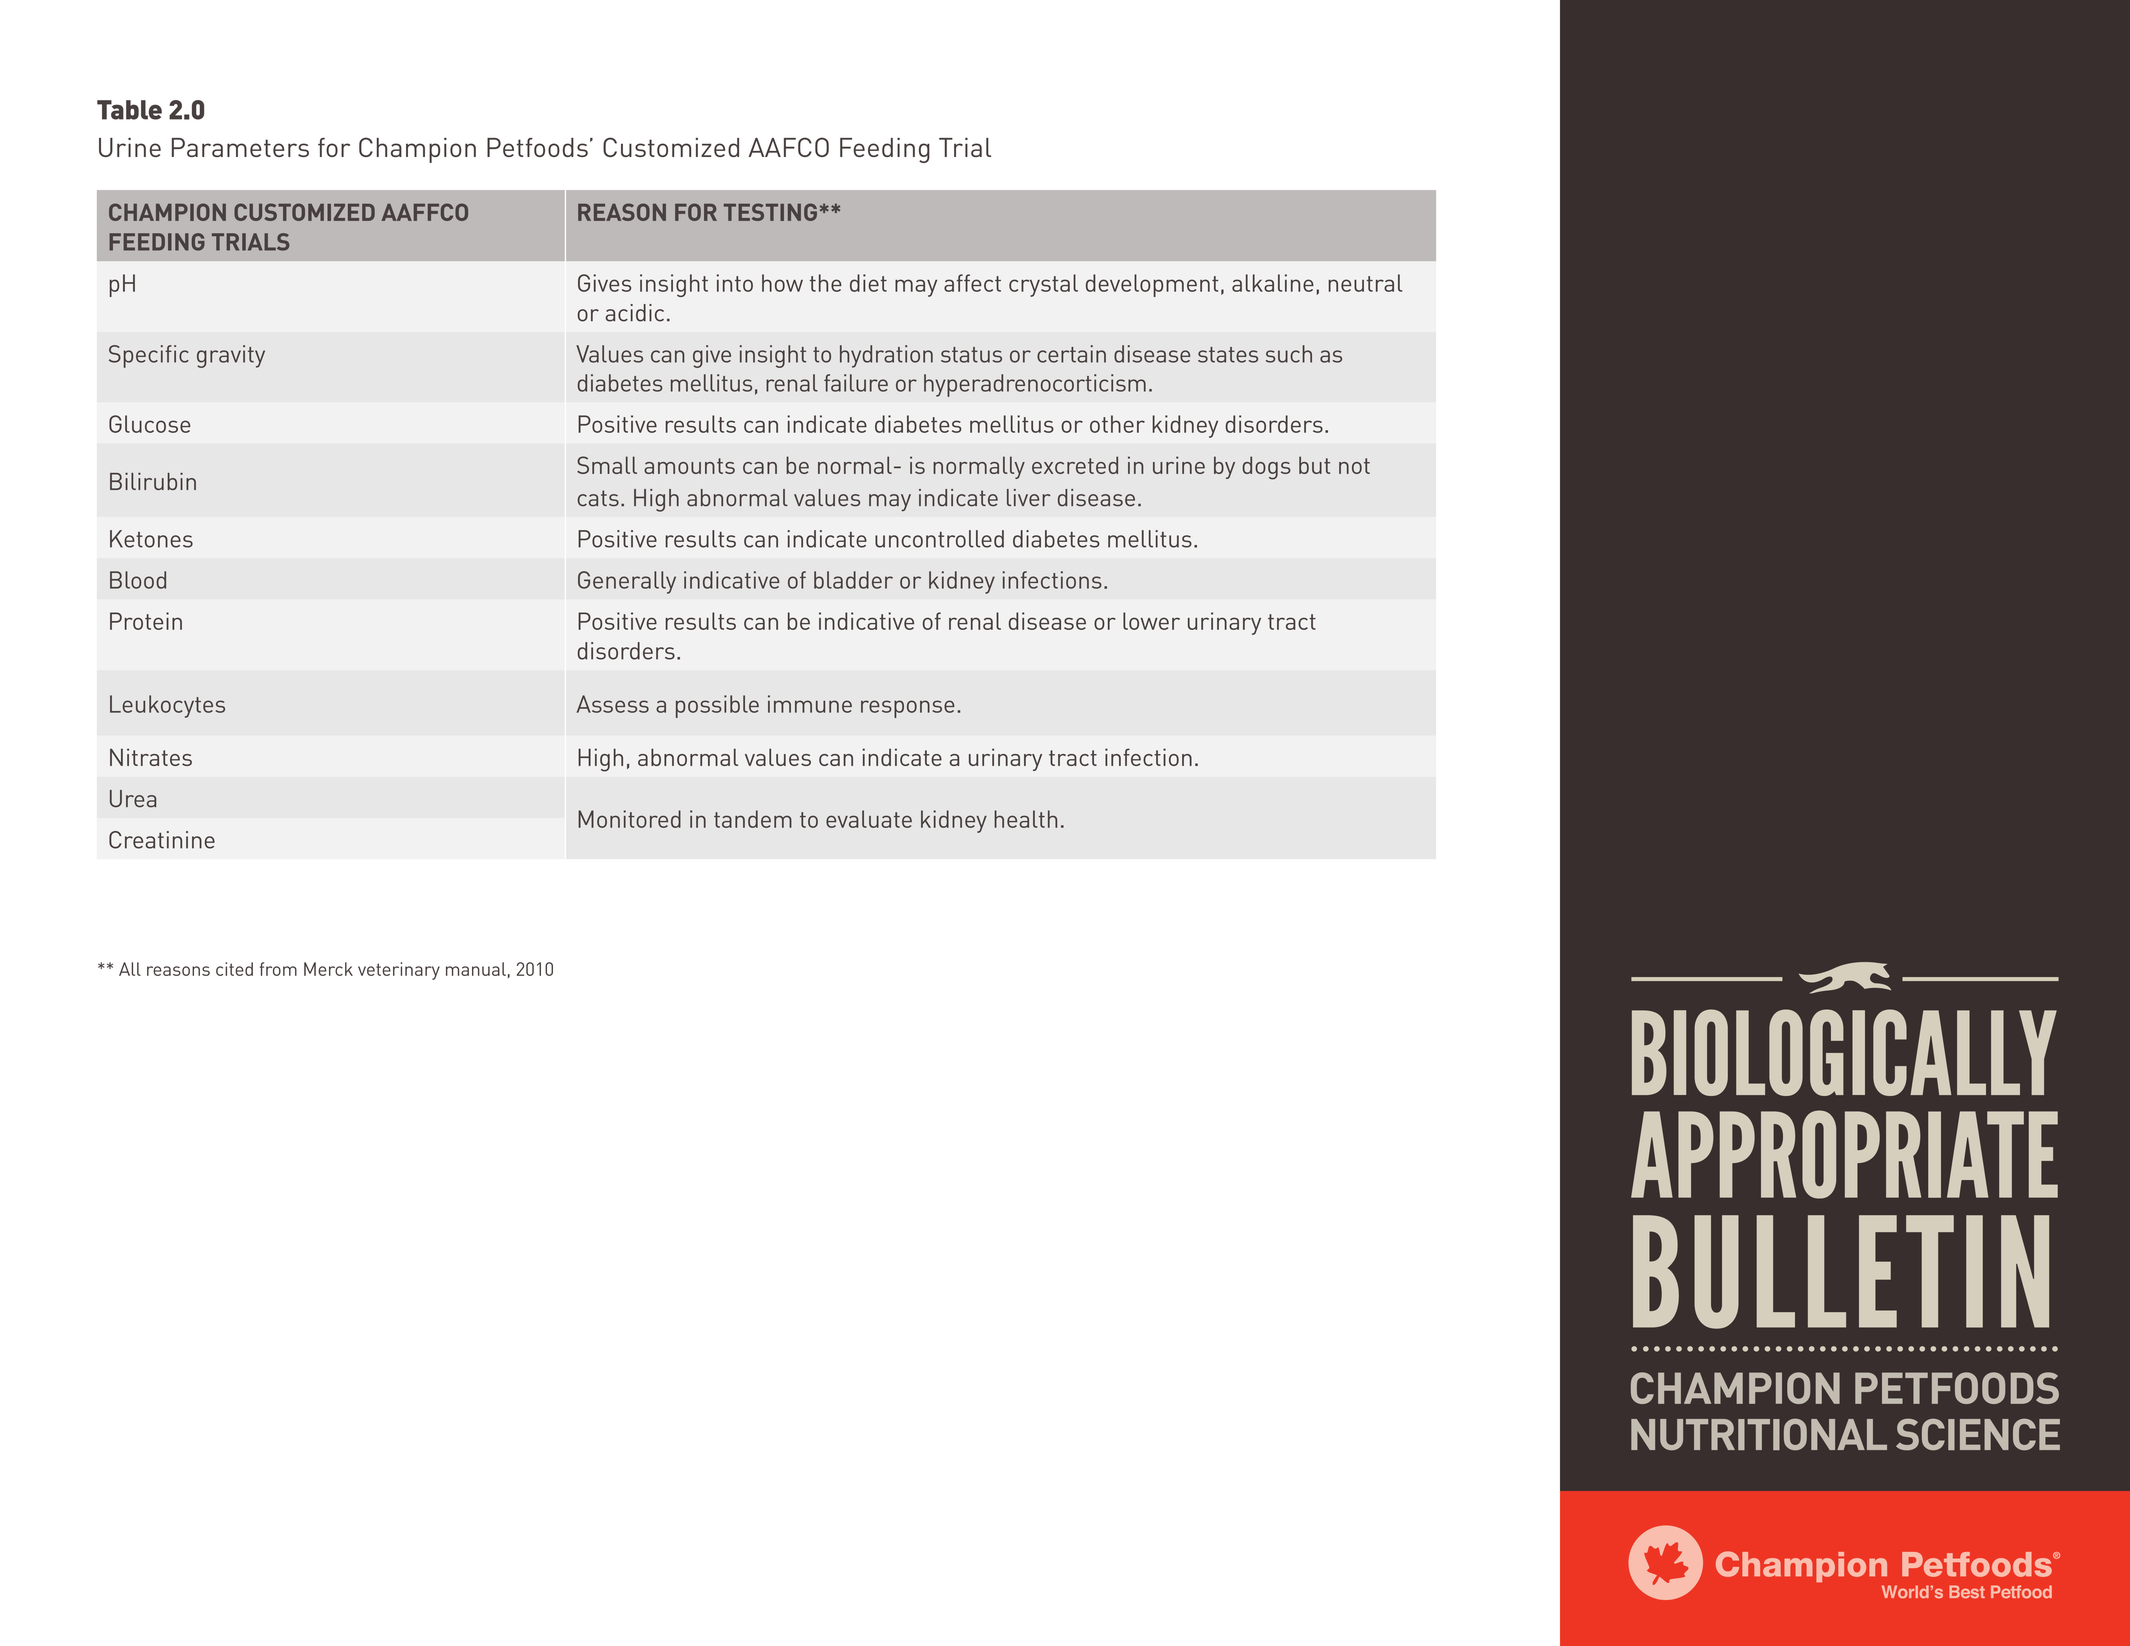  What do you see at coordinates (939, 539) in the screenshot?
I see `uncontrolled` at bounding box center [939, 539].
